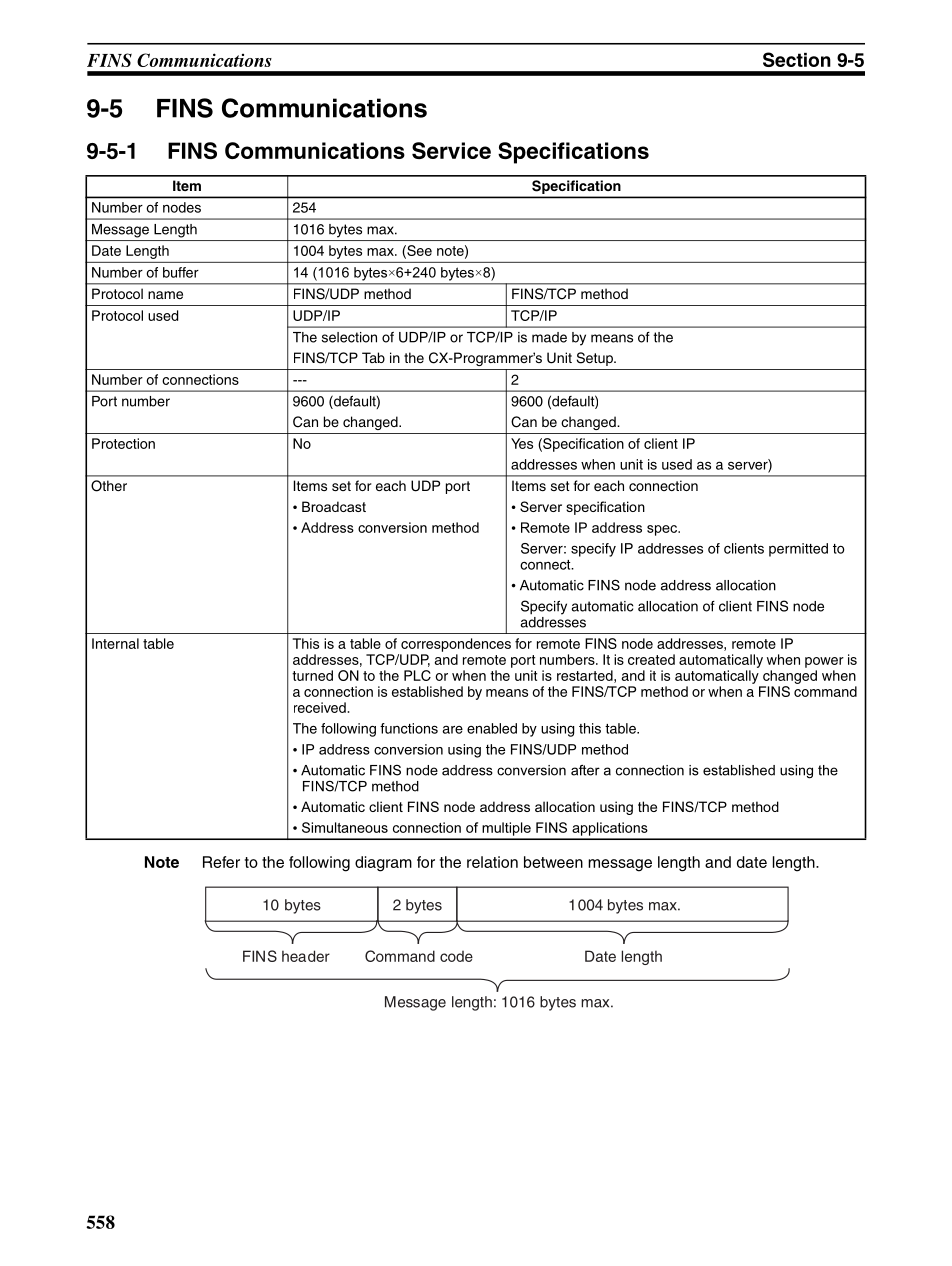 Image resolution: width=952 pixels, height=1266 pixels. I want to click on Refer, so click(221, 862).
